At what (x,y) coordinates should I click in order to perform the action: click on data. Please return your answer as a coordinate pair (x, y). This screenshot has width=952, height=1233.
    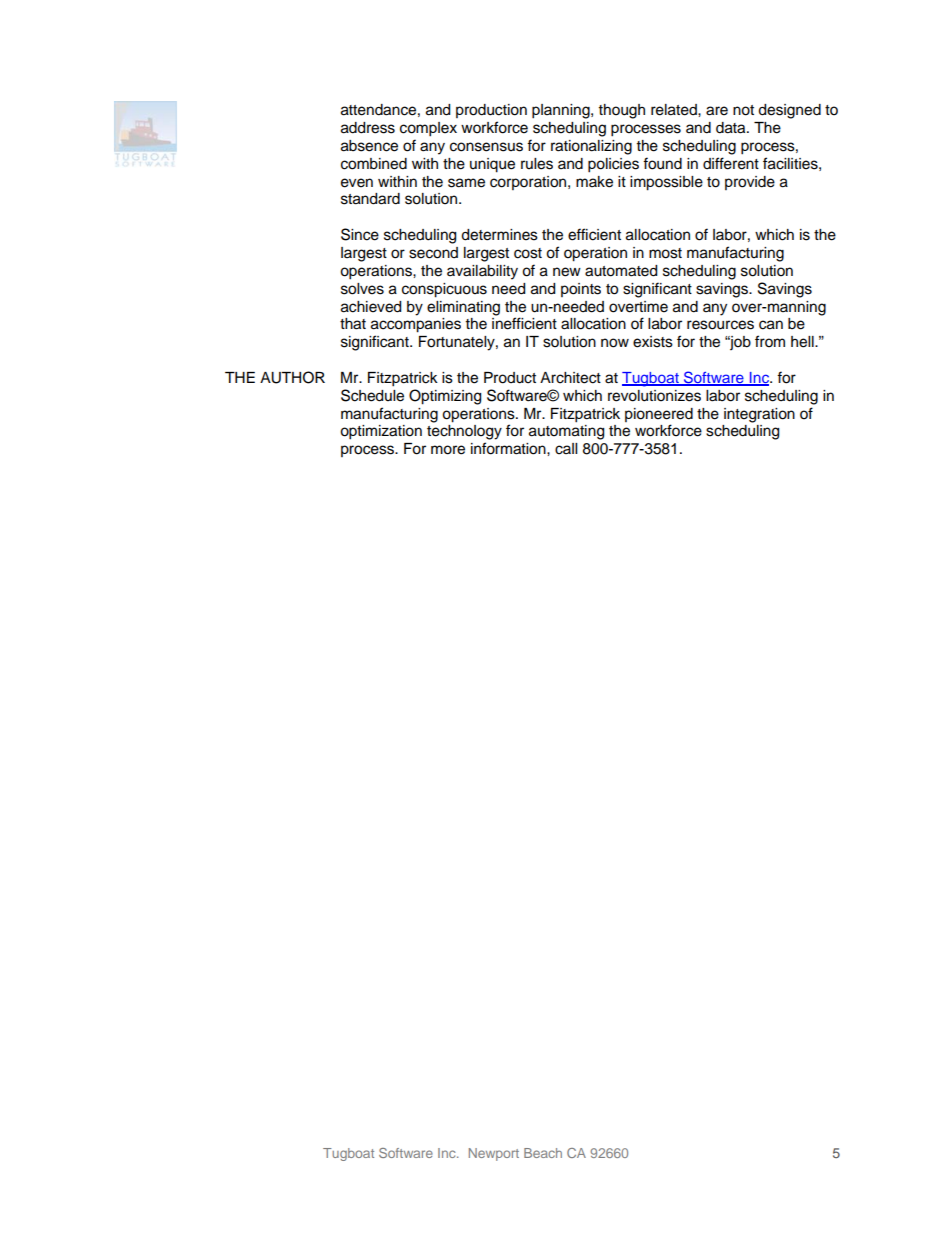
    Looking at the image, I should click on (732, 128).
